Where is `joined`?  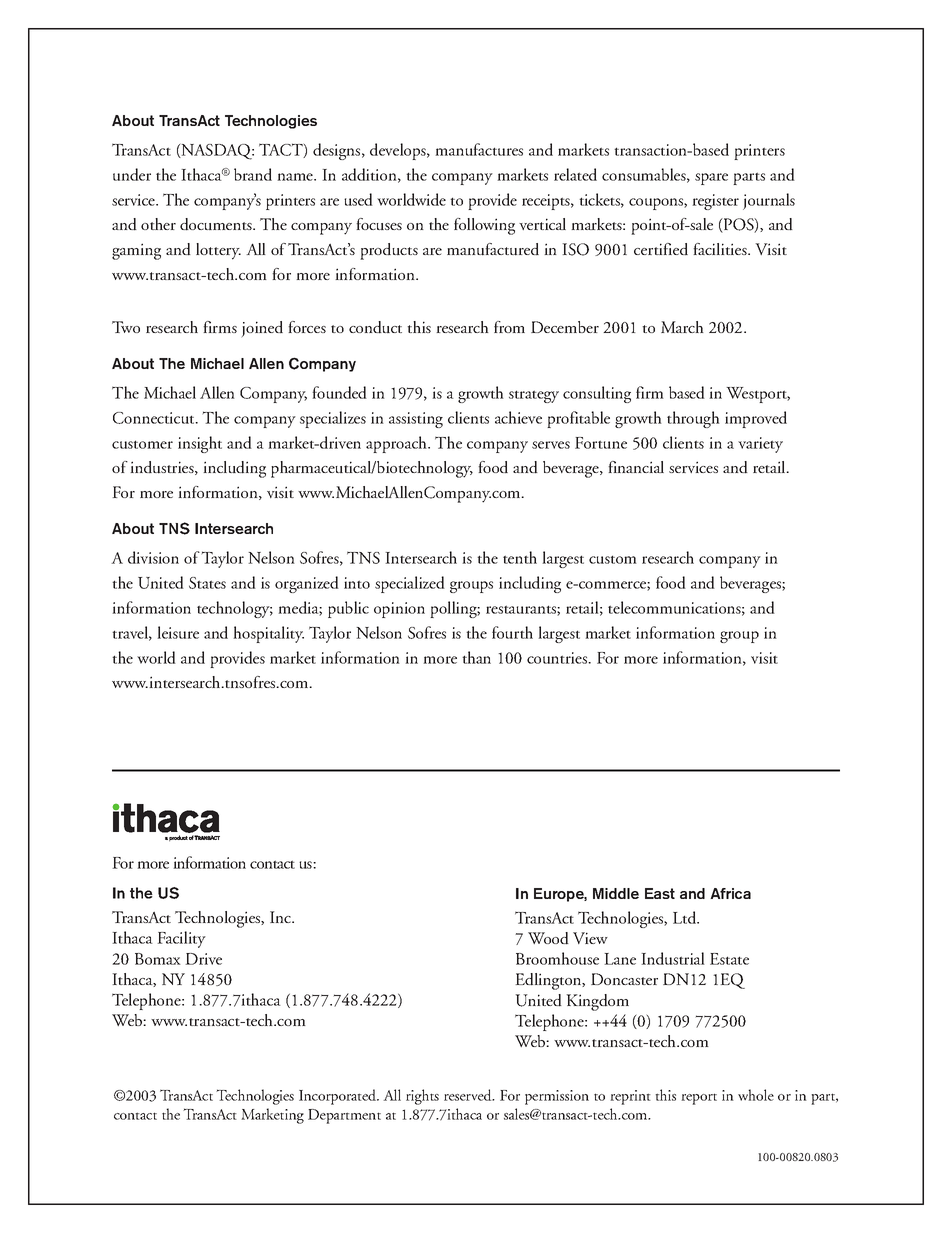
joined is located at coordinates (262, 329).
